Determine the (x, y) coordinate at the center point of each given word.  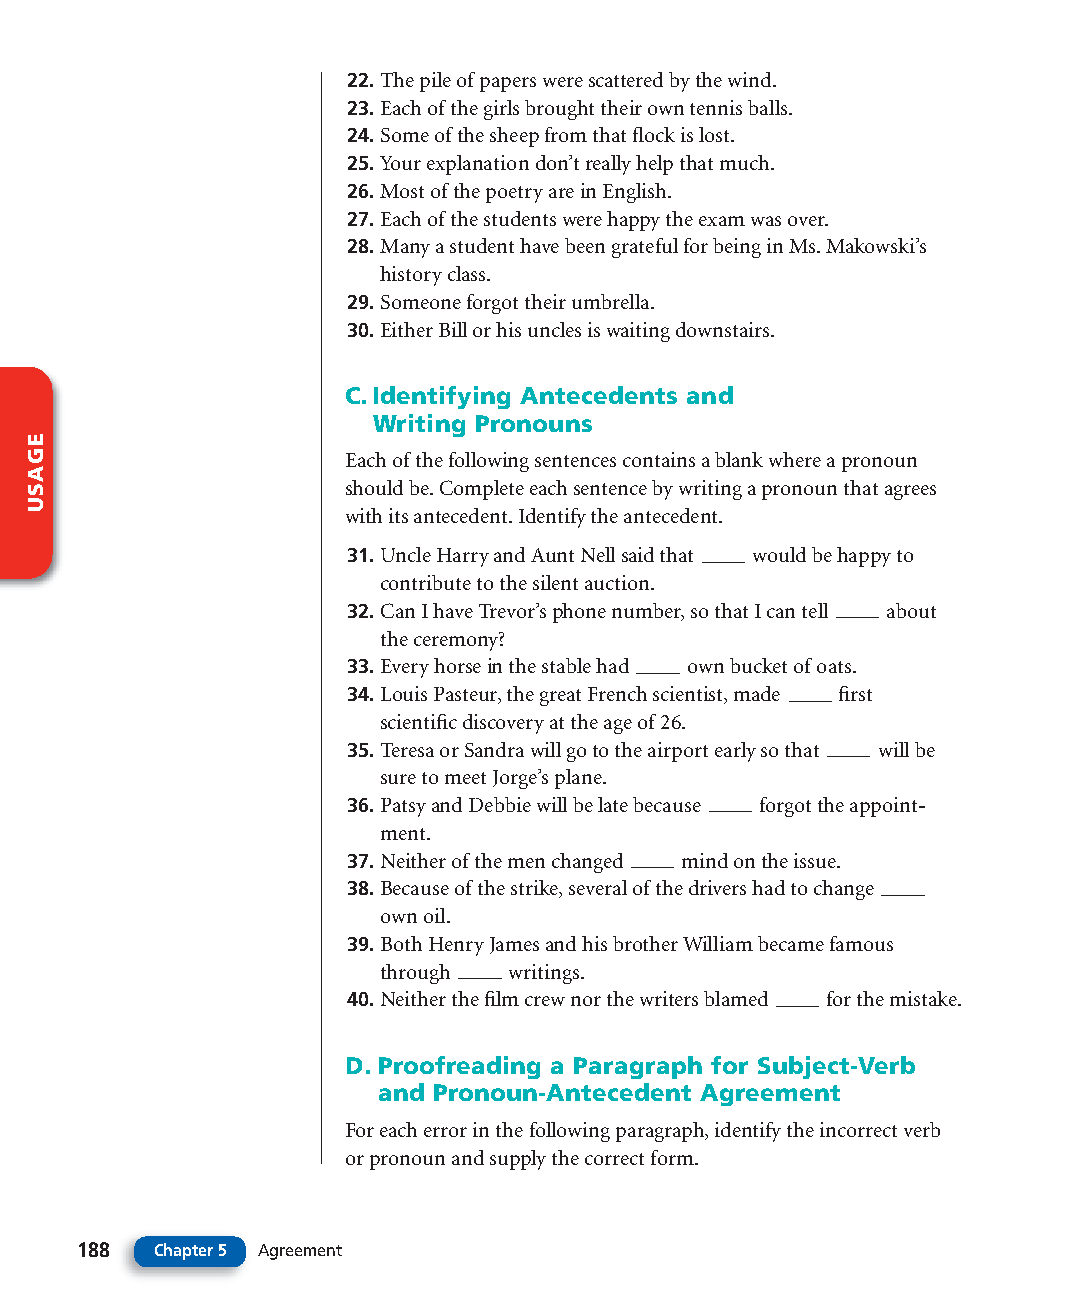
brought (559, 110)
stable (566, 665)
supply (518, 1160)
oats (834, 667)
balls (769, 107)
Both (401, 943)
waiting (638, 332)
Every (405, 668)
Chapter (184, 1251)
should (374, 487)
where (795, 459)
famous (861, 943)
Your (400, 163)
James (514, 945)
